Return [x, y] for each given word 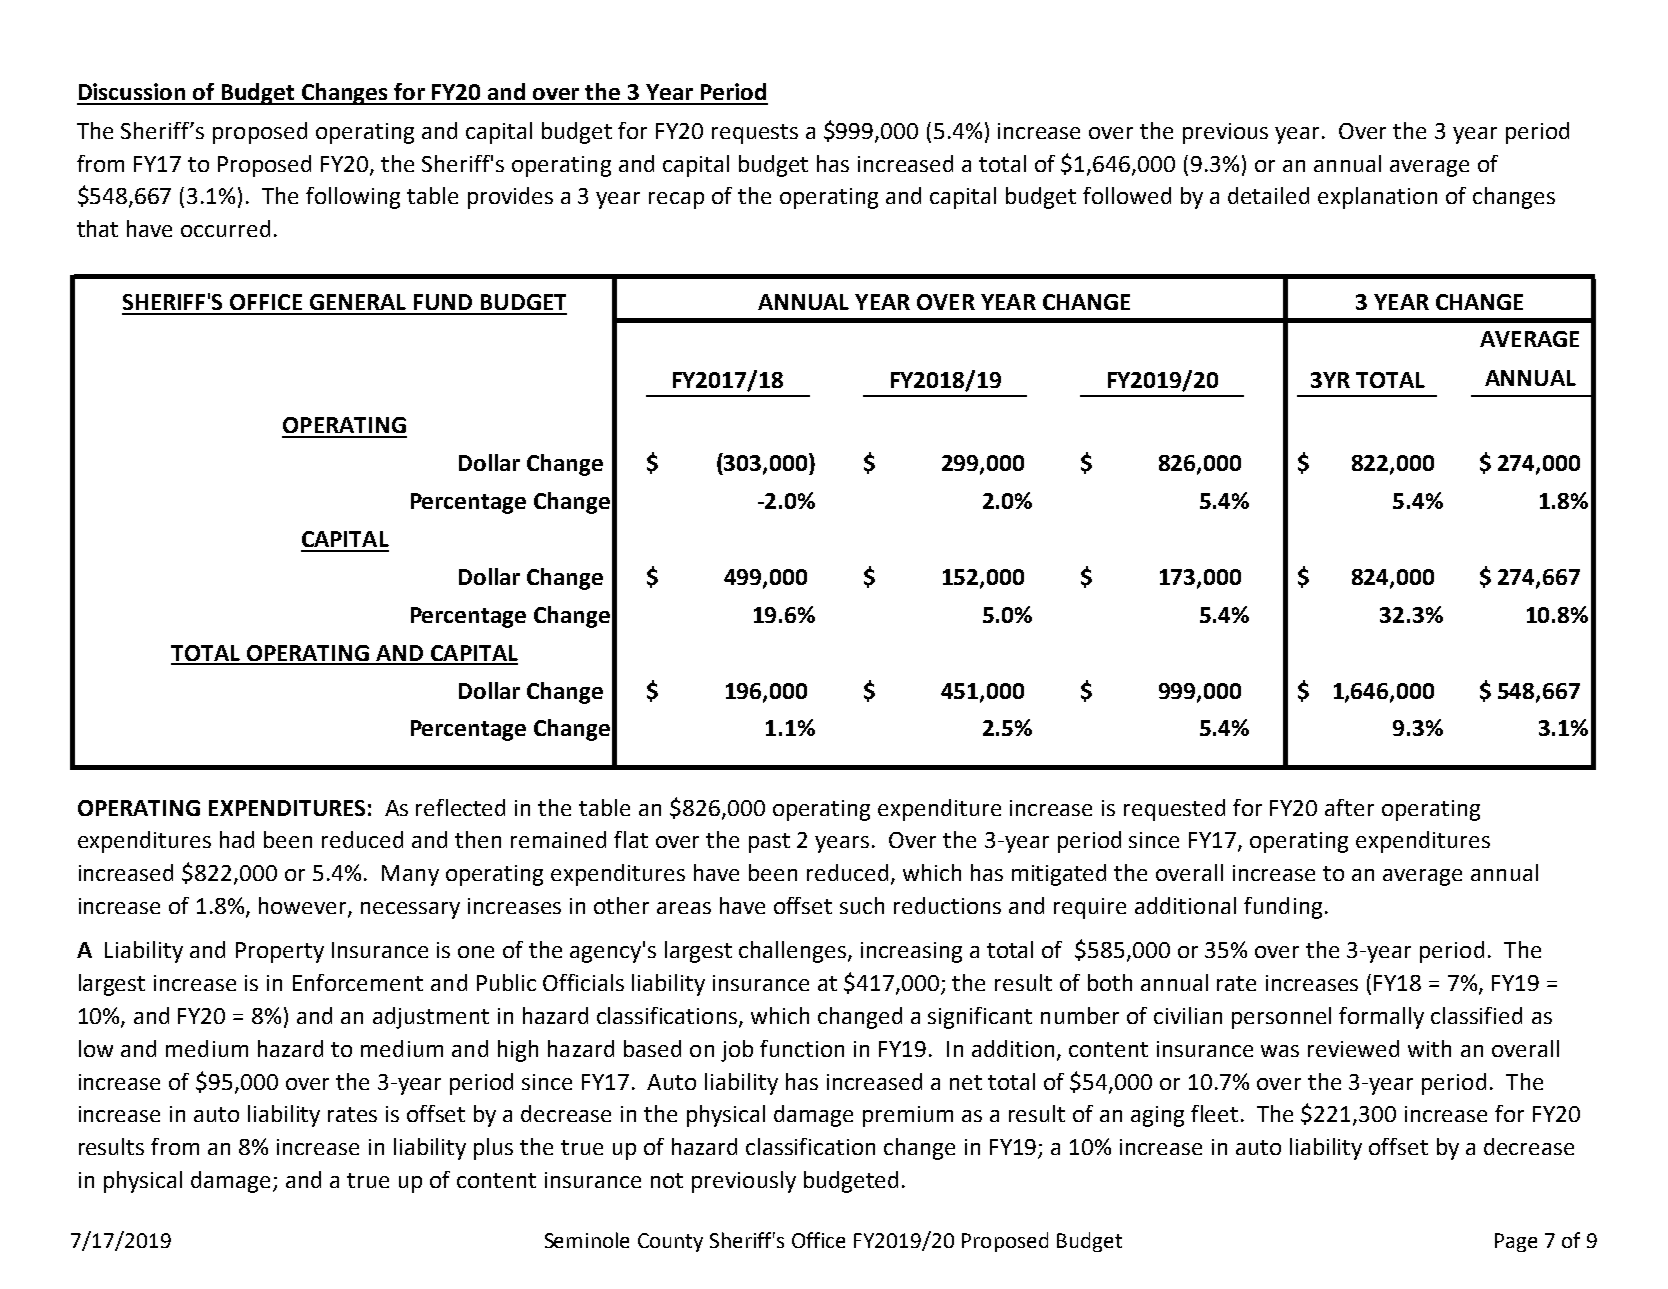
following [353, 198]
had [237, 839]
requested [1174, 810]
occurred [225, 228]
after [1349, 807]
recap [676, 200]
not [667, 1180]
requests [755, 134]
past [769, 843]
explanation [1377, 198]
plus [493, 1149]
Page [1516, 1242]
